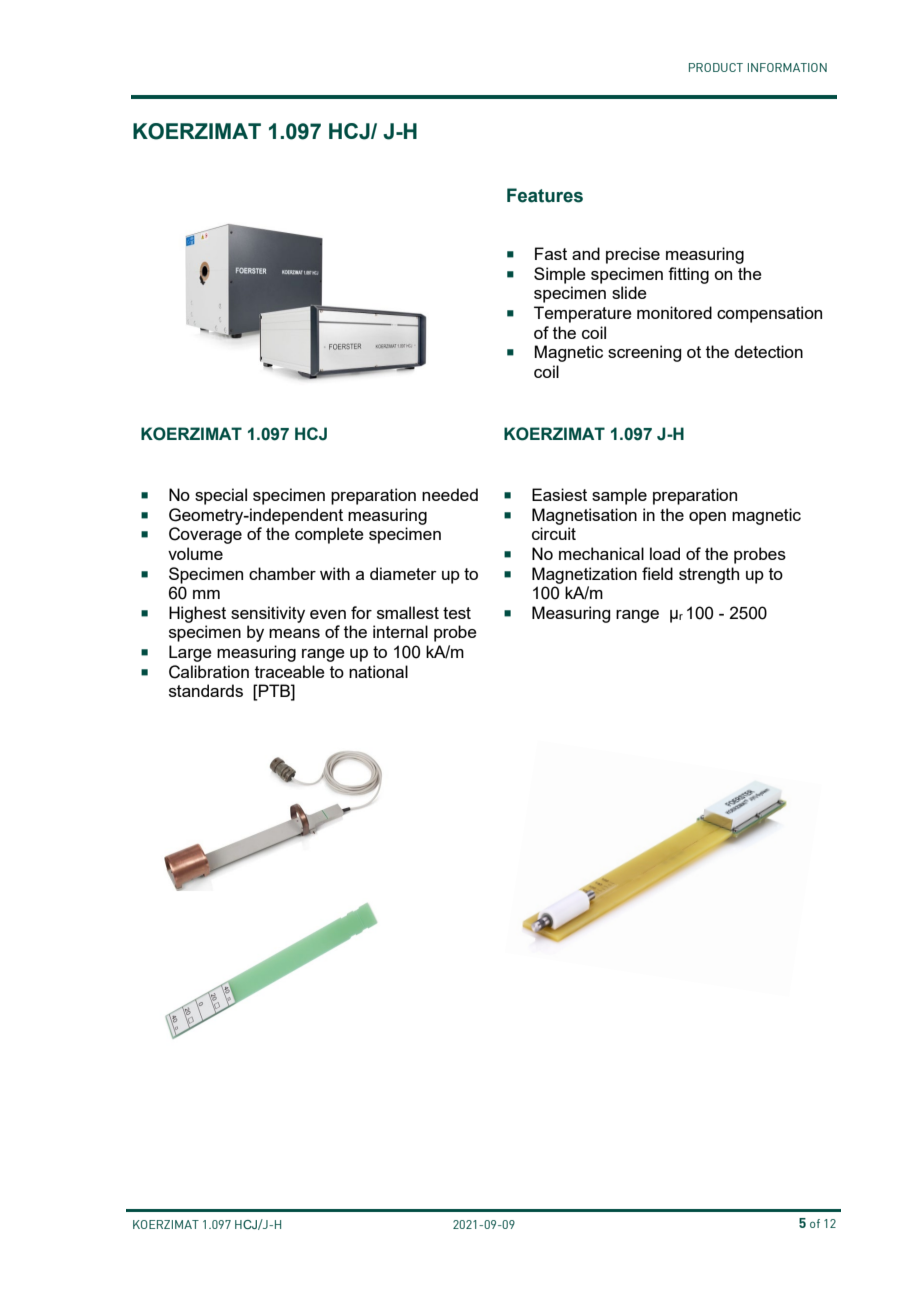 This screenshot has height=1308, width=924. Describe the element at coordinates (545, 195) in the screenshot. I see `Features` at that location.
